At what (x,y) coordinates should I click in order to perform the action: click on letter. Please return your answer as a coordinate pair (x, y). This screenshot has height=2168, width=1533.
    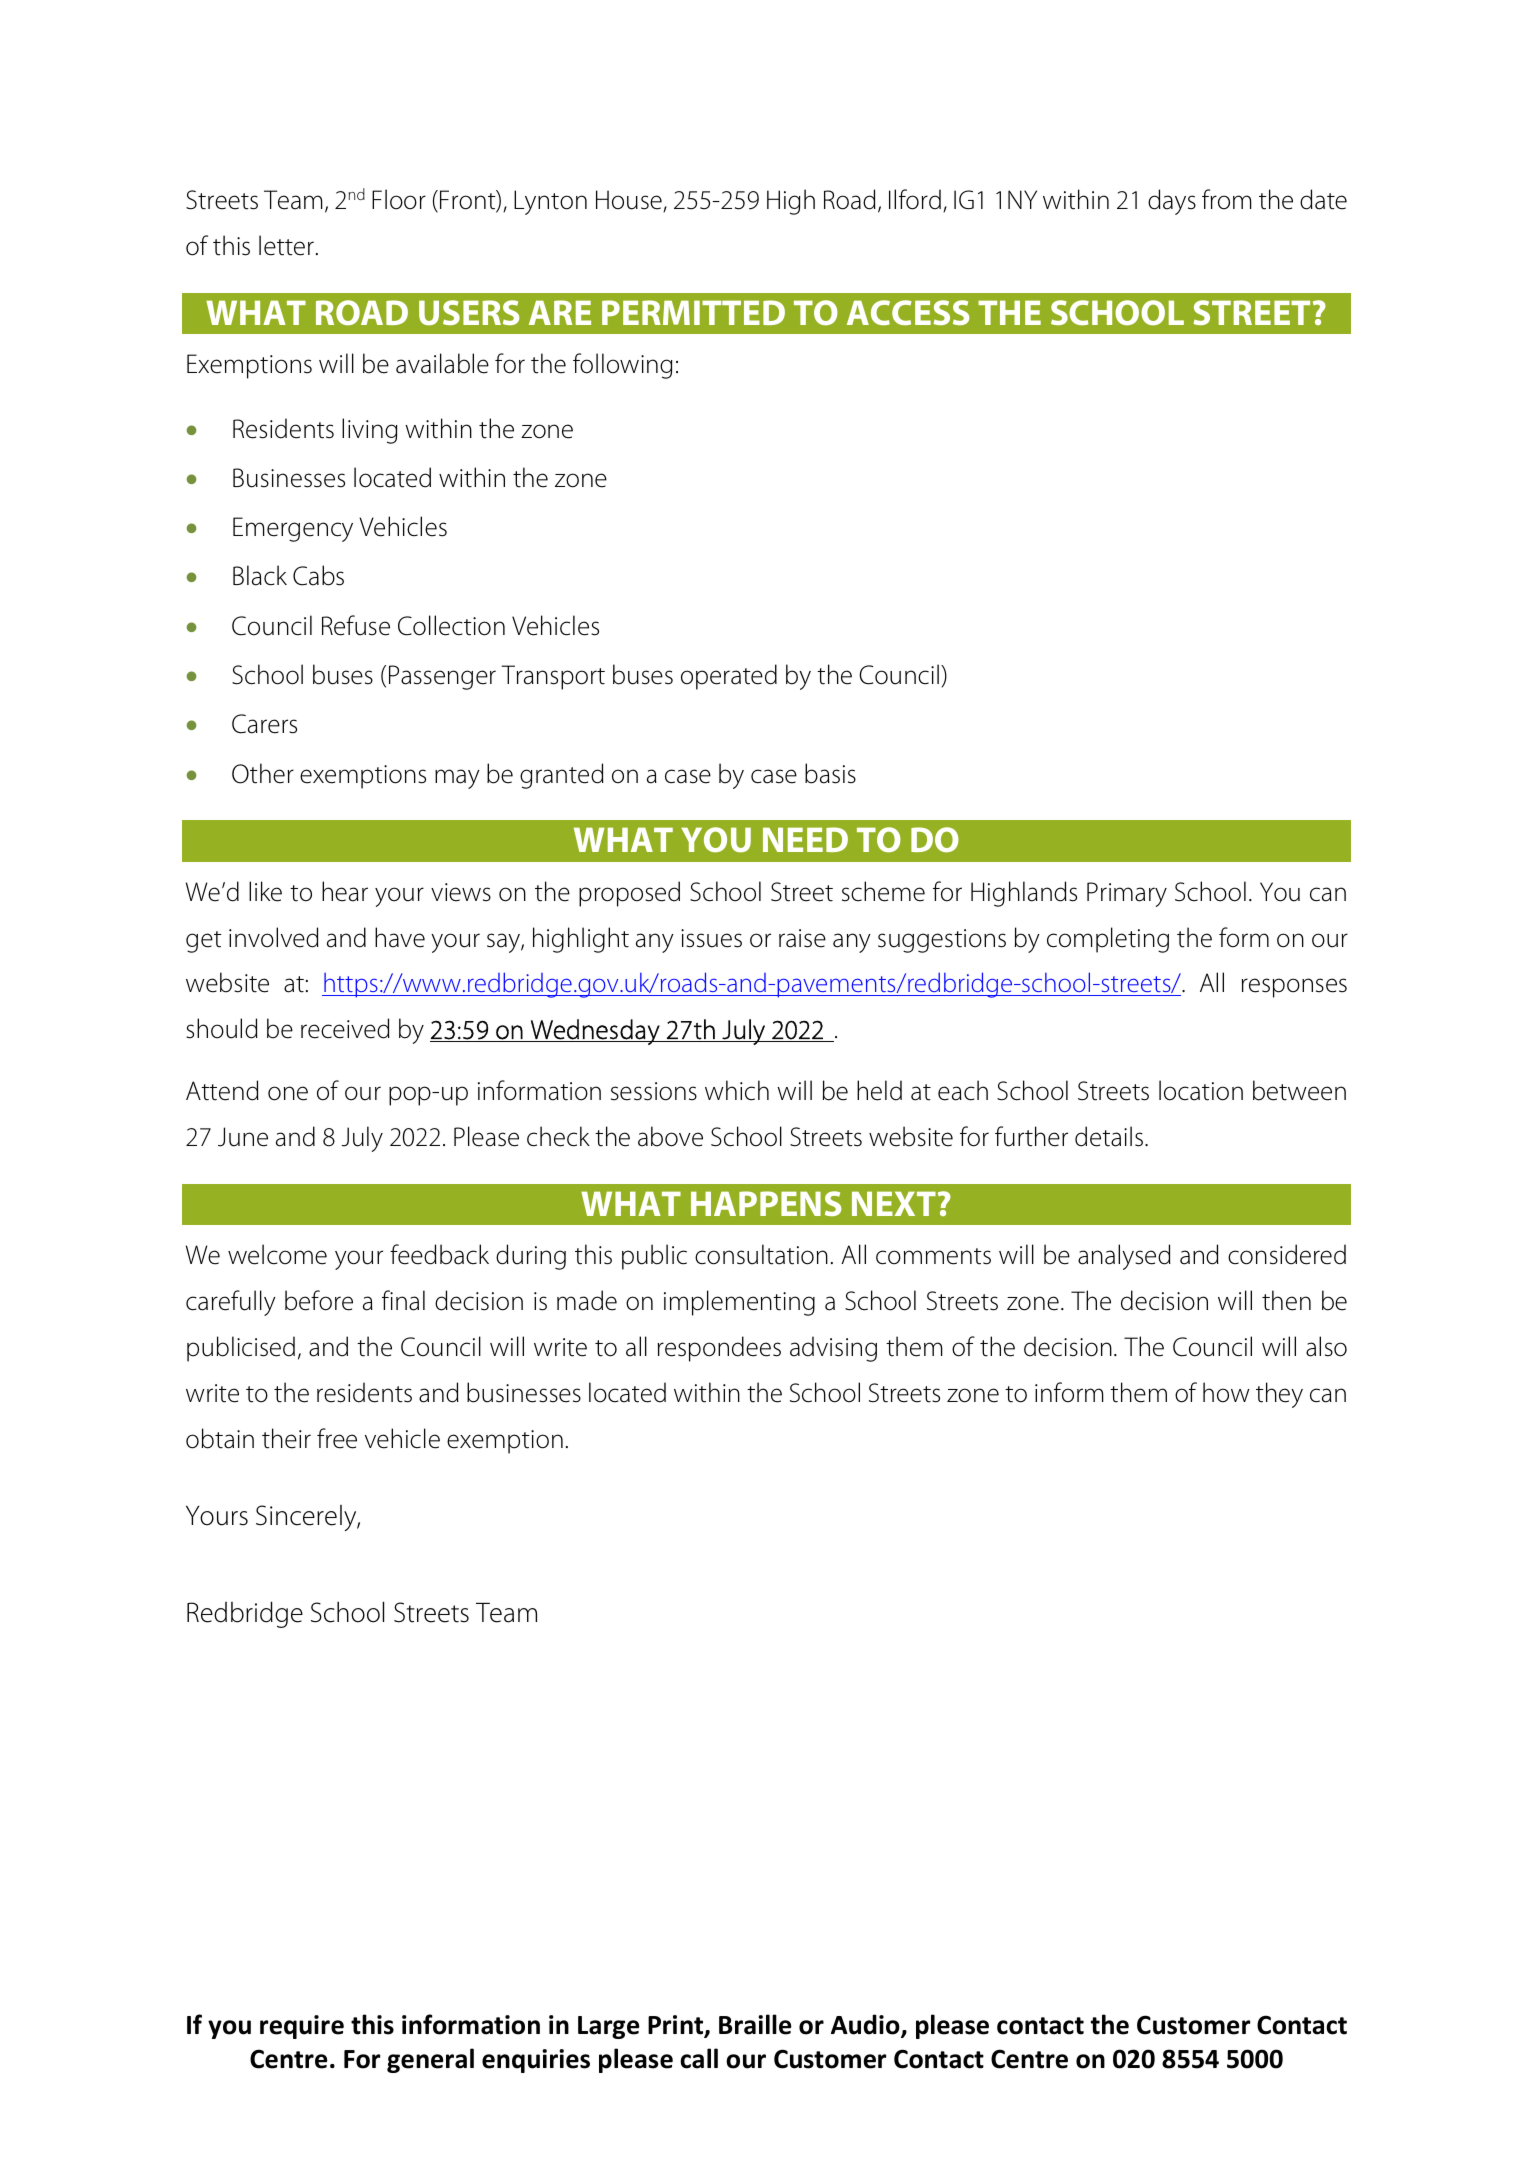
    Looking at the image, I should click on (286, 245).
